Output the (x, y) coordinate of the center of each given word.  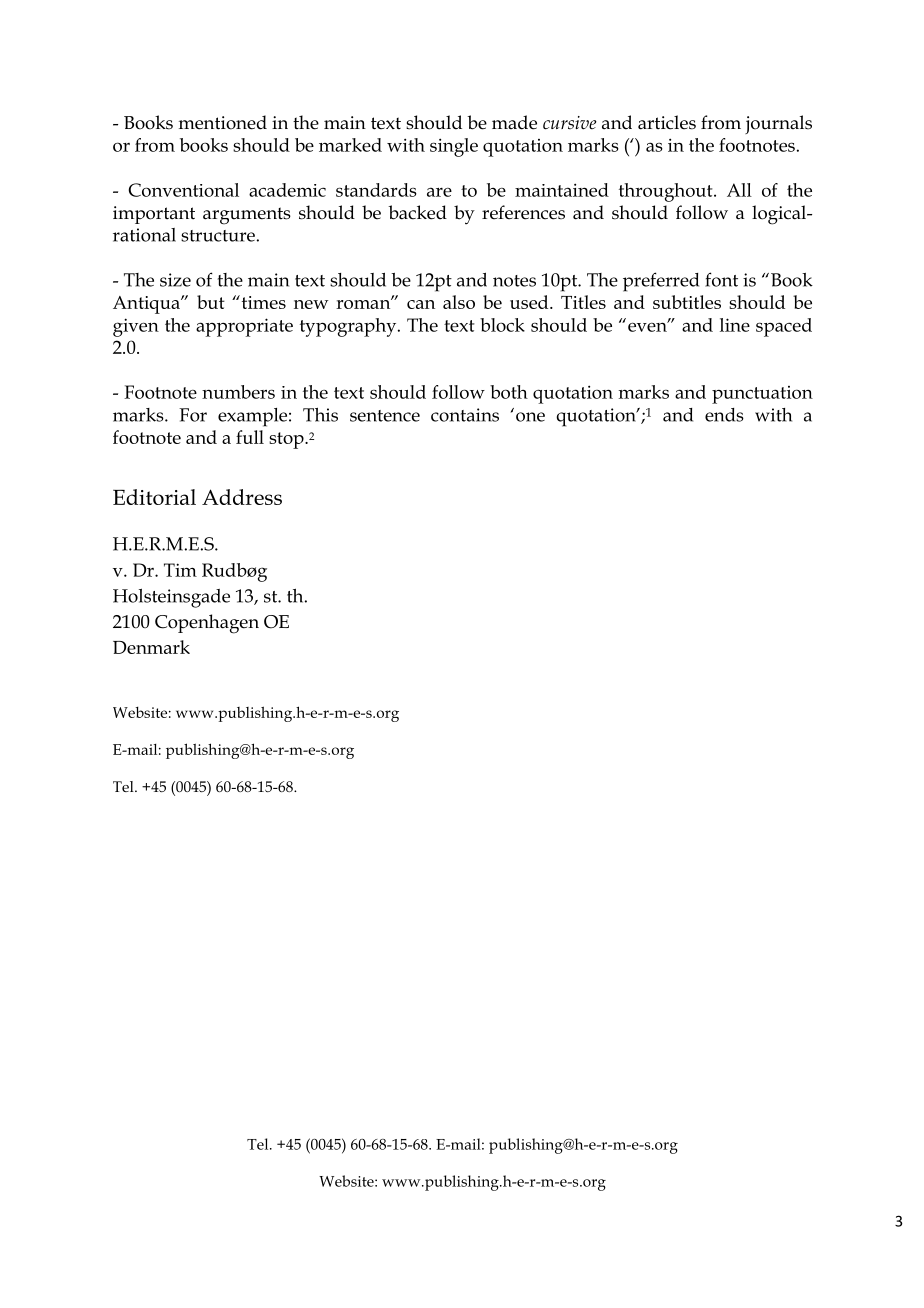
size (175, 280)
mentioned (223, 122)
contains (465, 415)
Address (242, 497)
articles (667, 122)
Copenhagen (207, 624)
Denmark (151, 647)
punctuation (762, 395)
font (721, 279)
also (459, 302)
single (454, 147)
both (509, 392)
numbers (238, 392)
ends (724, 415)
